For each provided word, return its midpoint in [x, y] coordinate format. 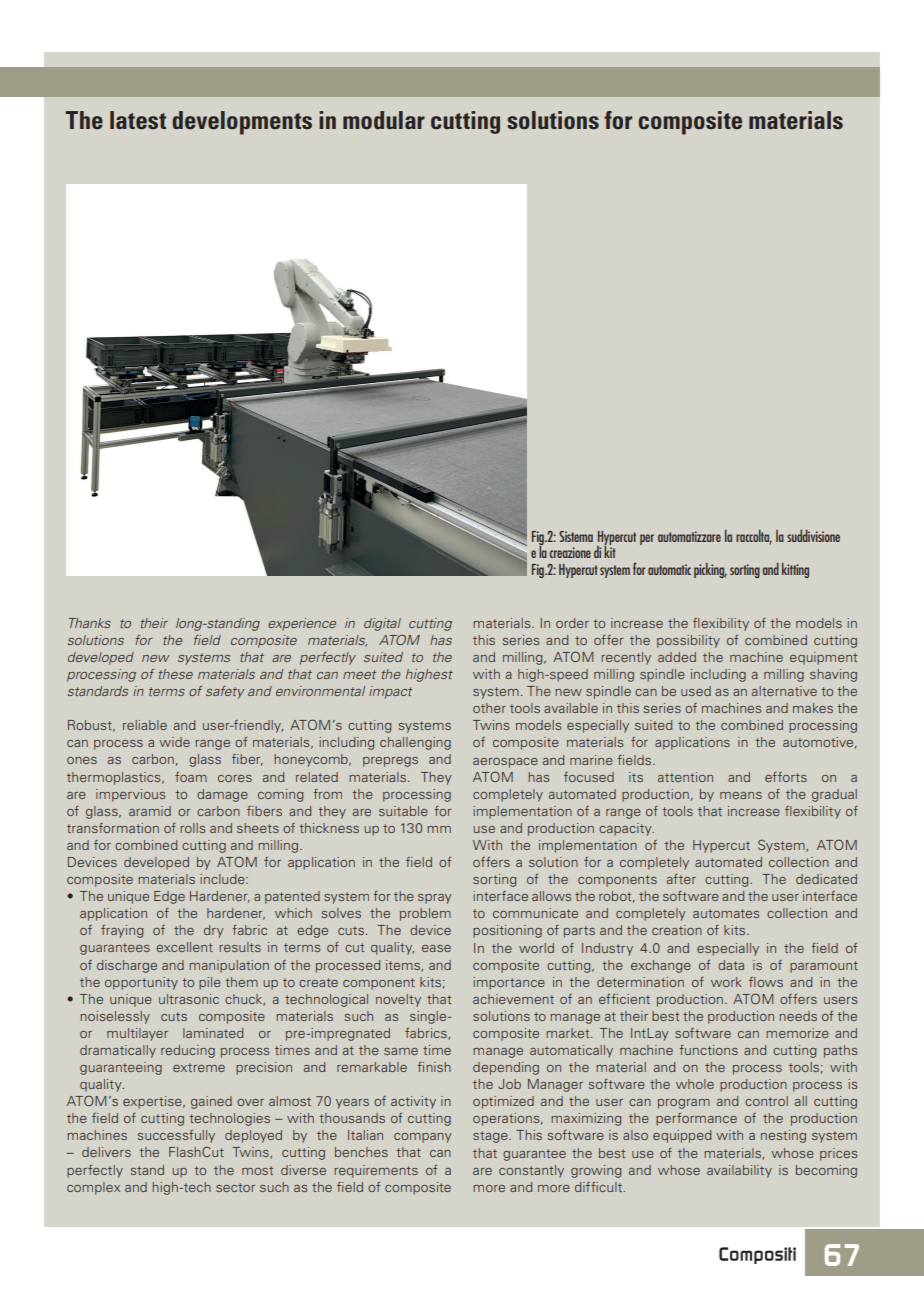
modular [384, 120]
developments [242, 123]
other [489, 708]
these [176, 674]
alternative [784, 691]
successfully [176, 1136]
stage [491, 1137]
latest [138, 120]
